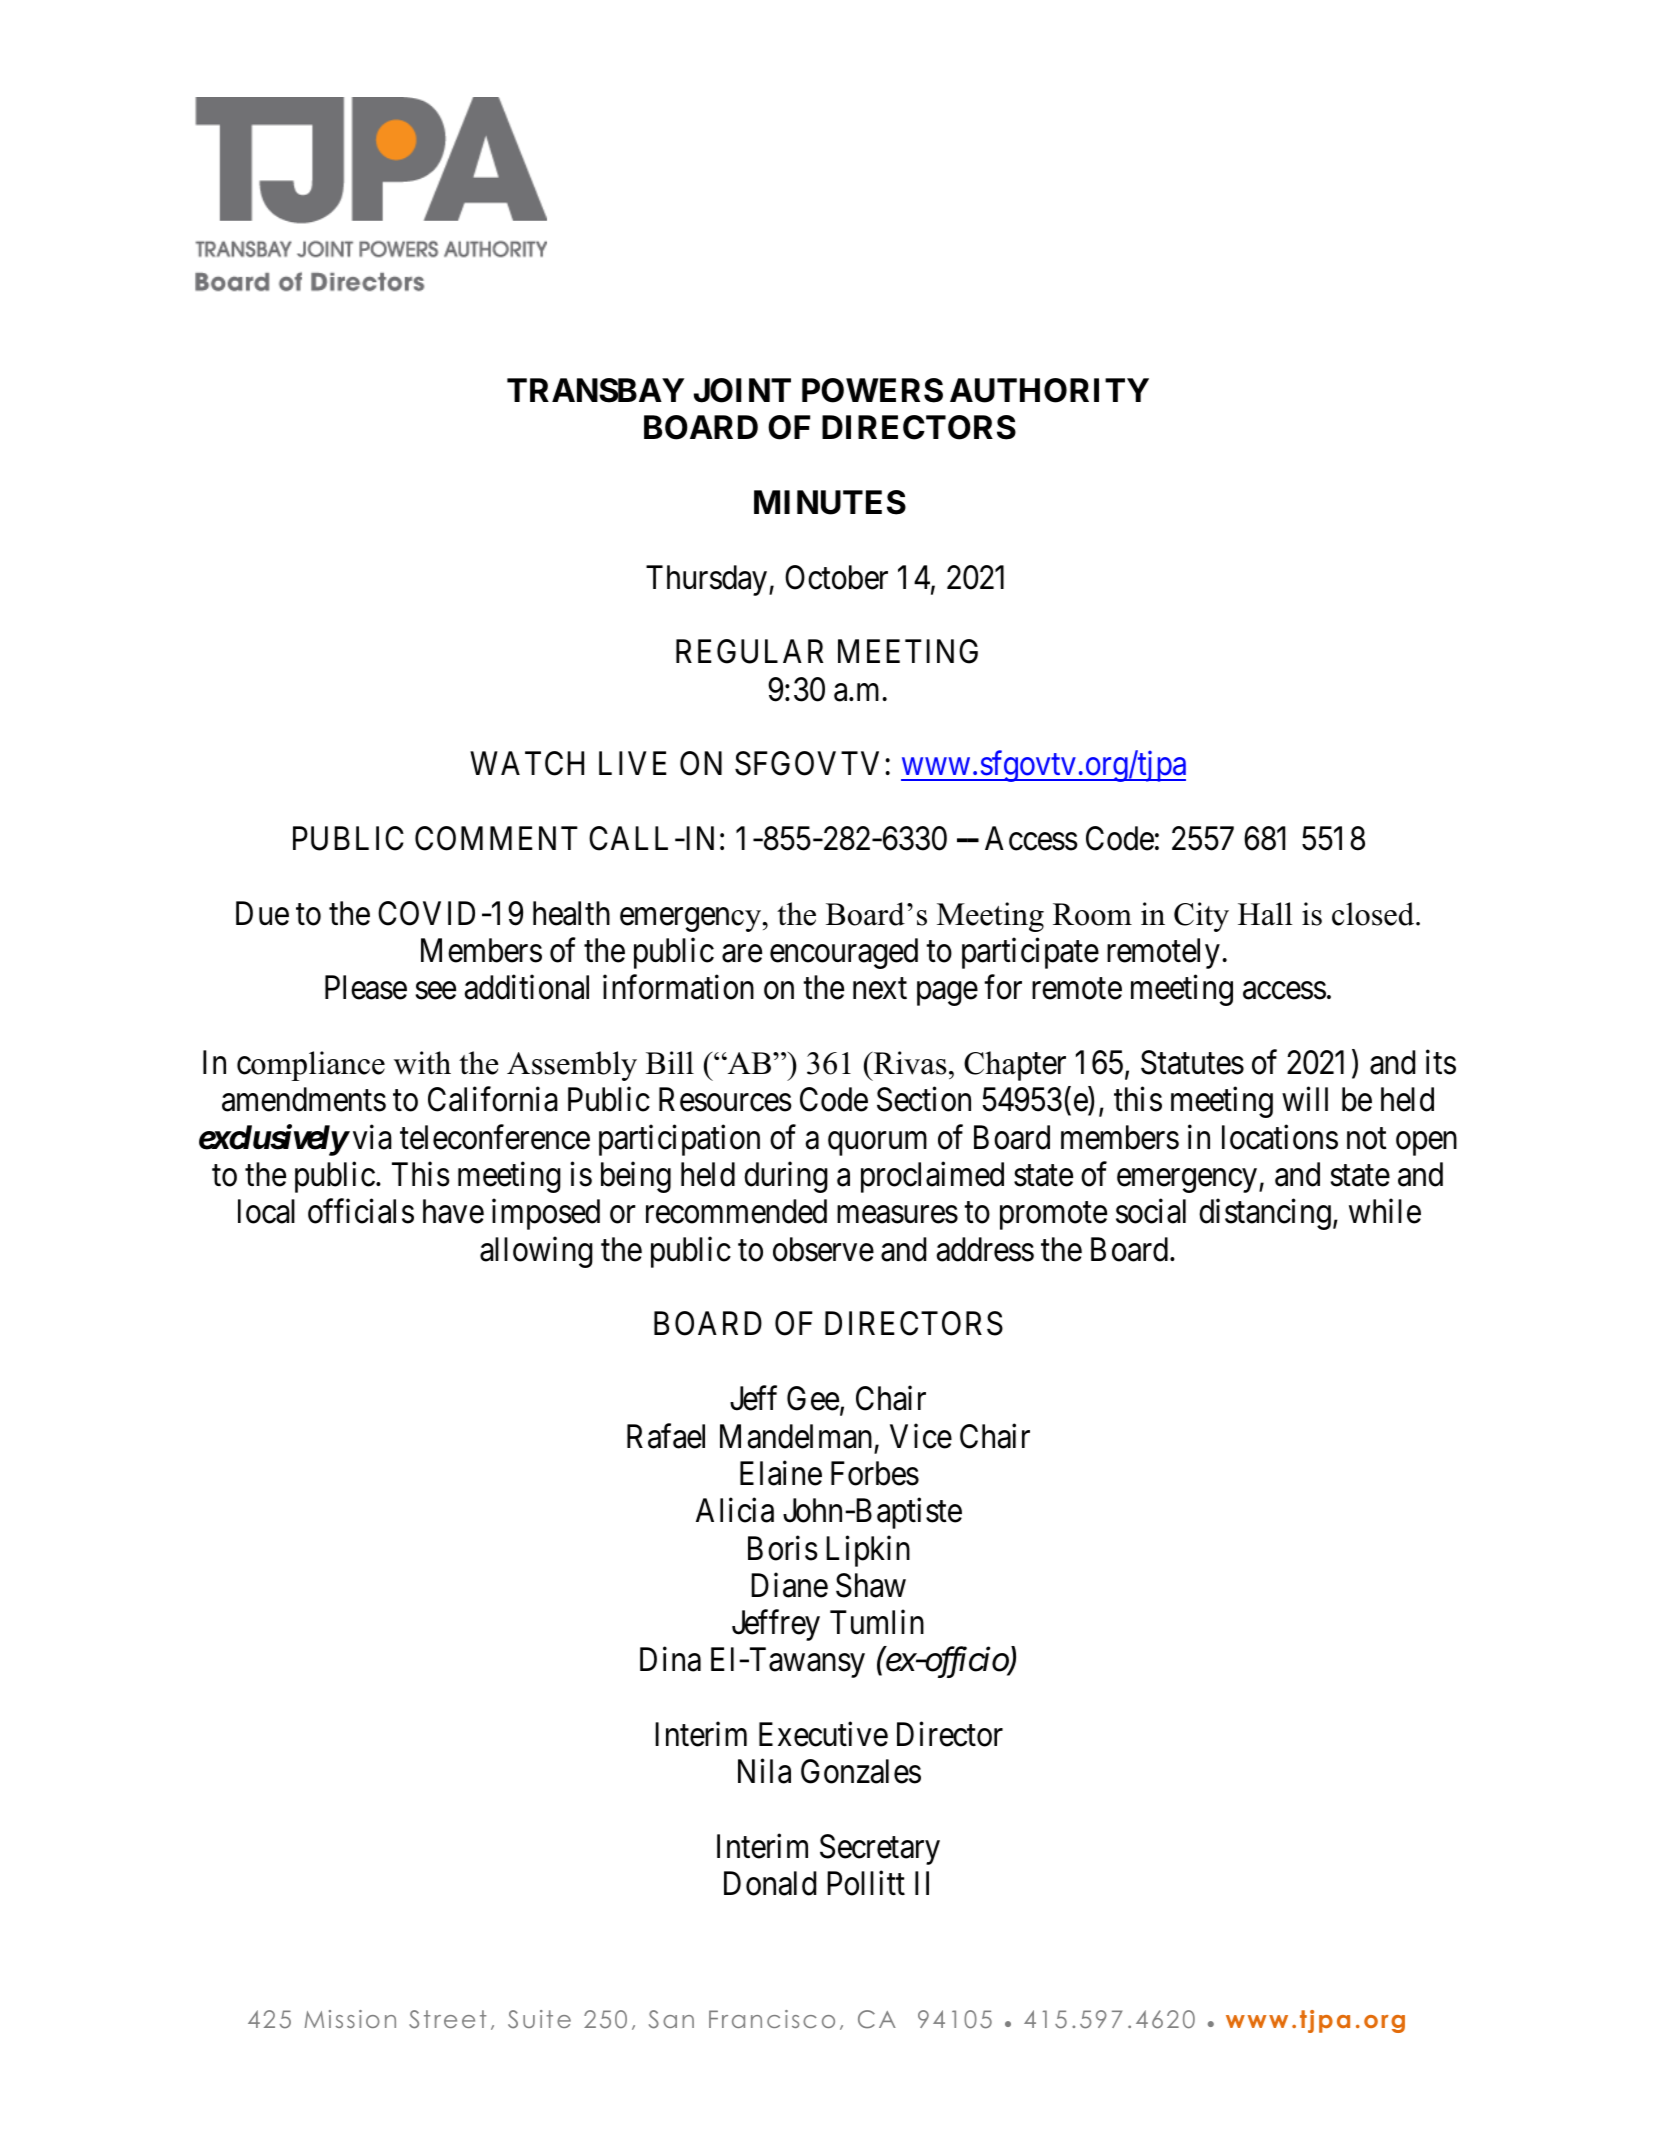 This page has height=2143, width=1656. I want to click on via, so click(372, 1137).
